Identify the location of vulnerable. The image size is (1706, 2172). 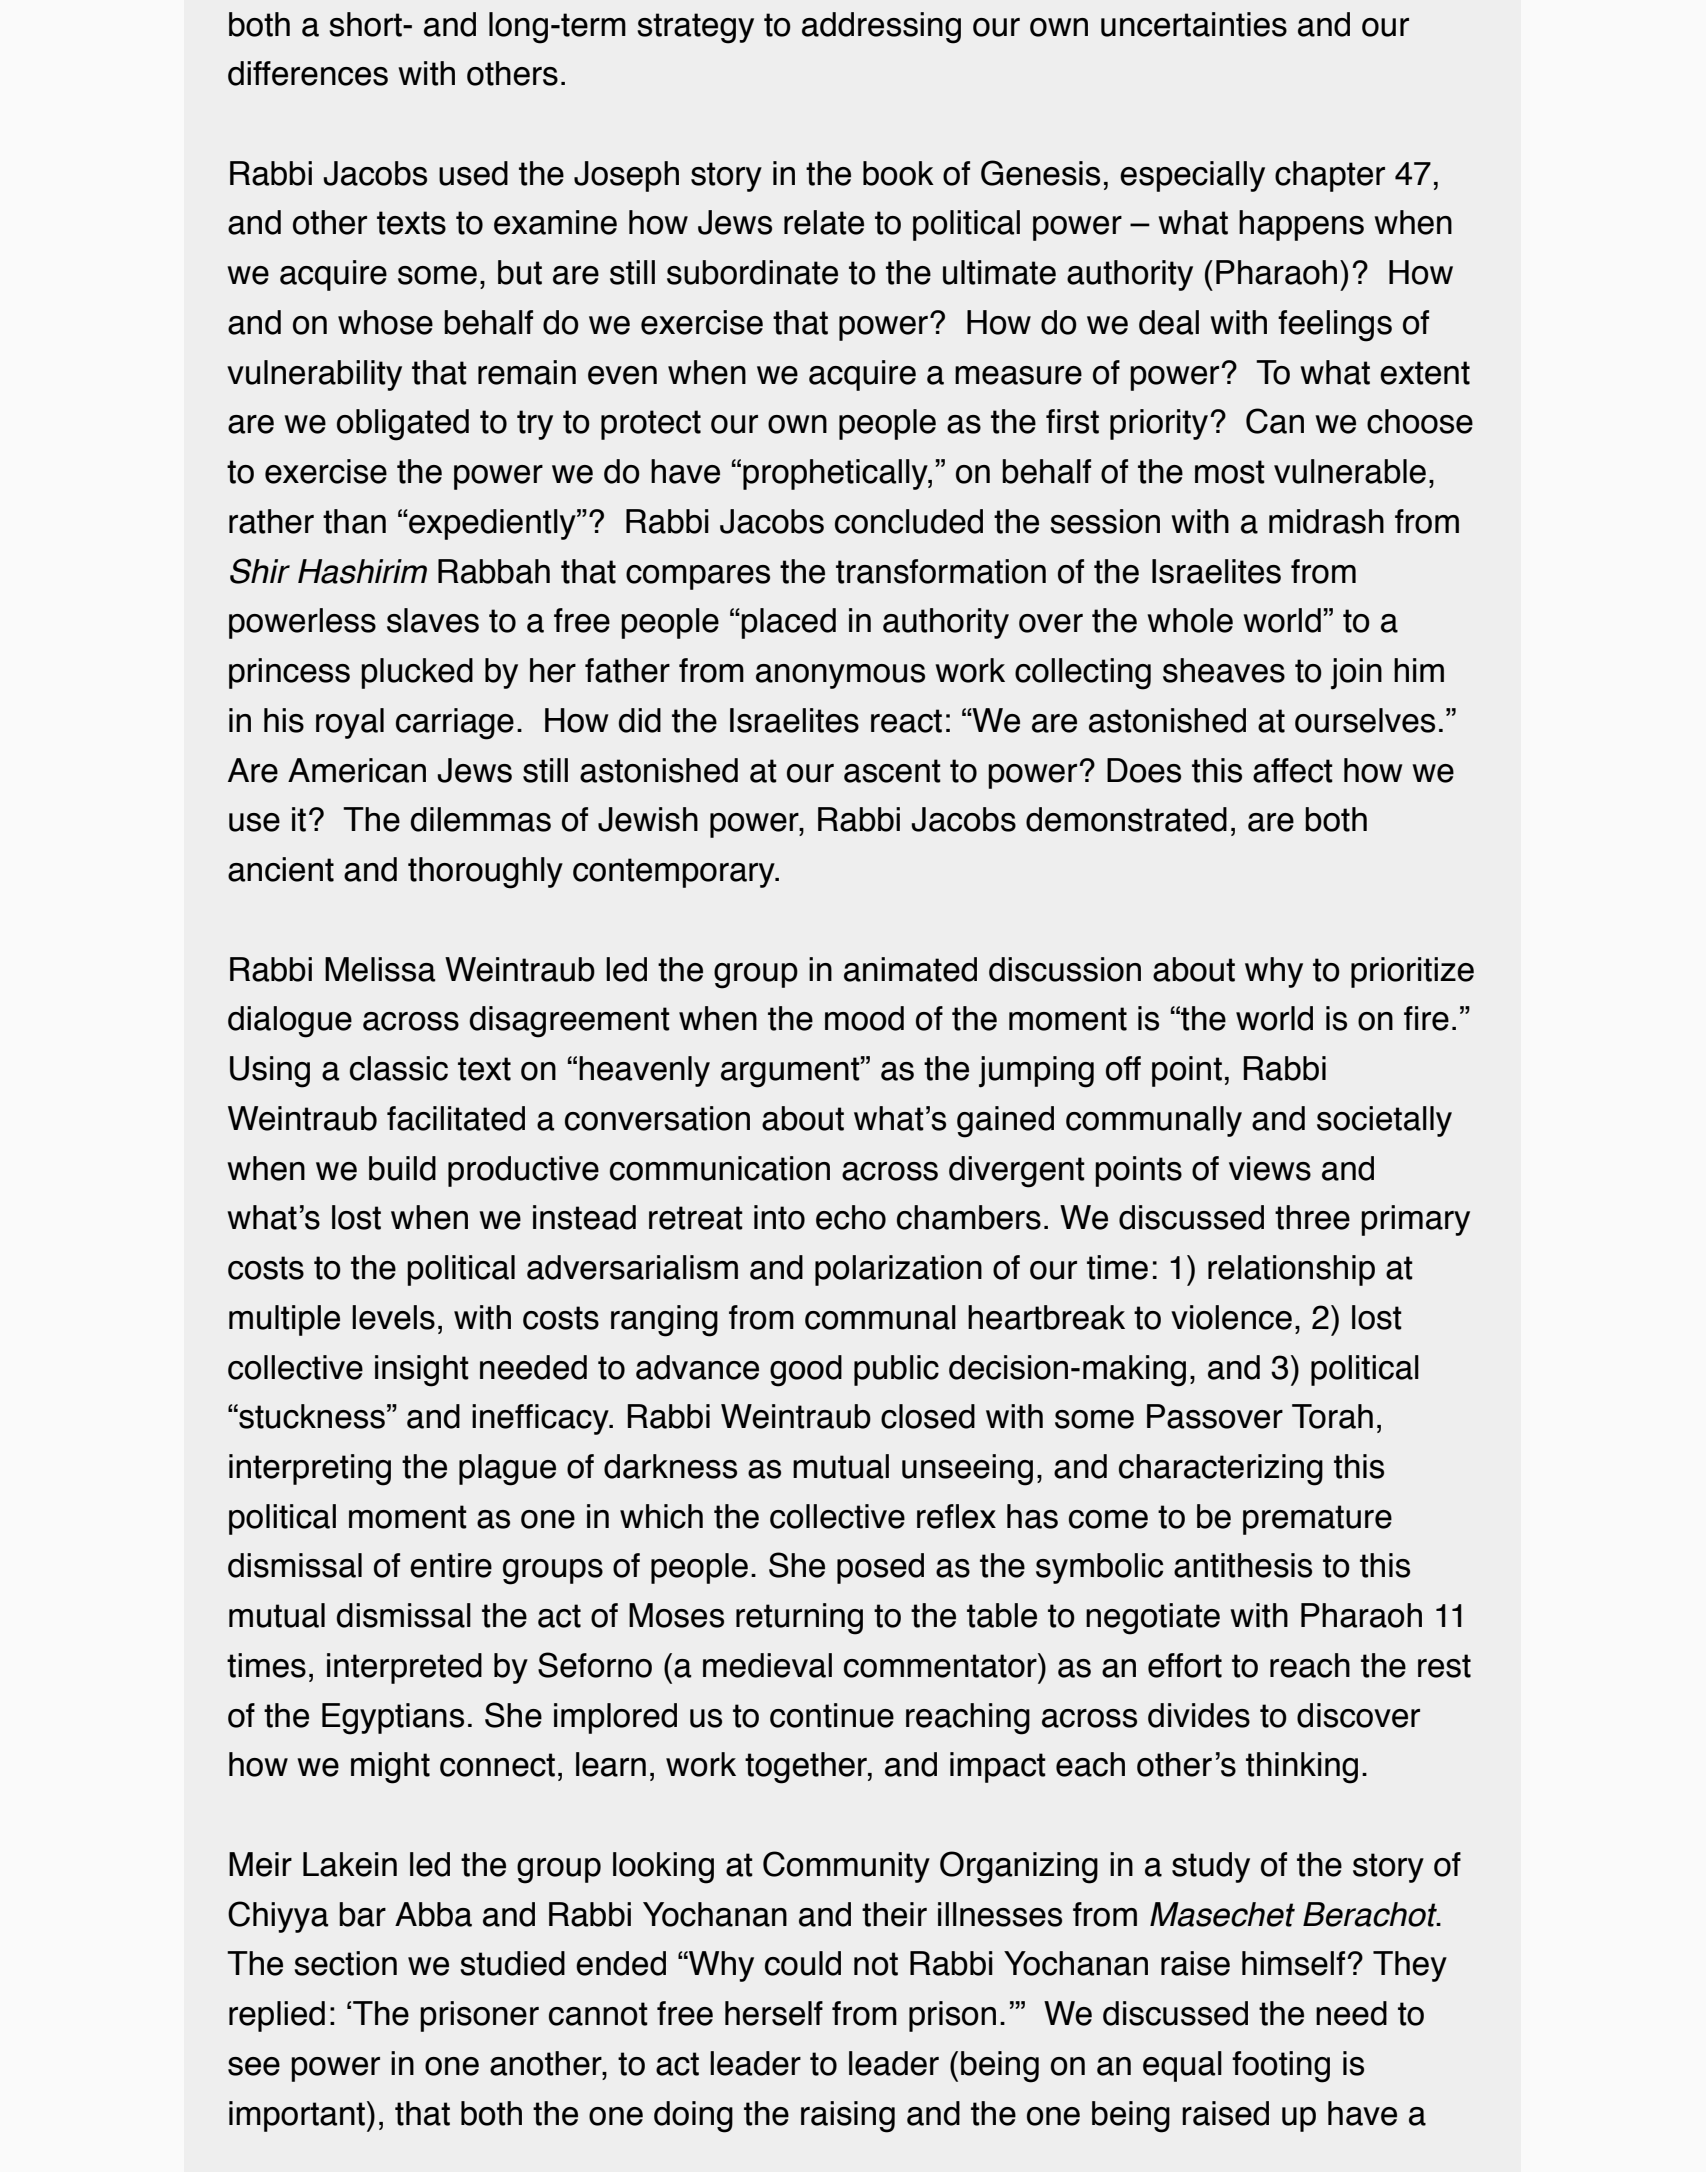
(1350, 471).
